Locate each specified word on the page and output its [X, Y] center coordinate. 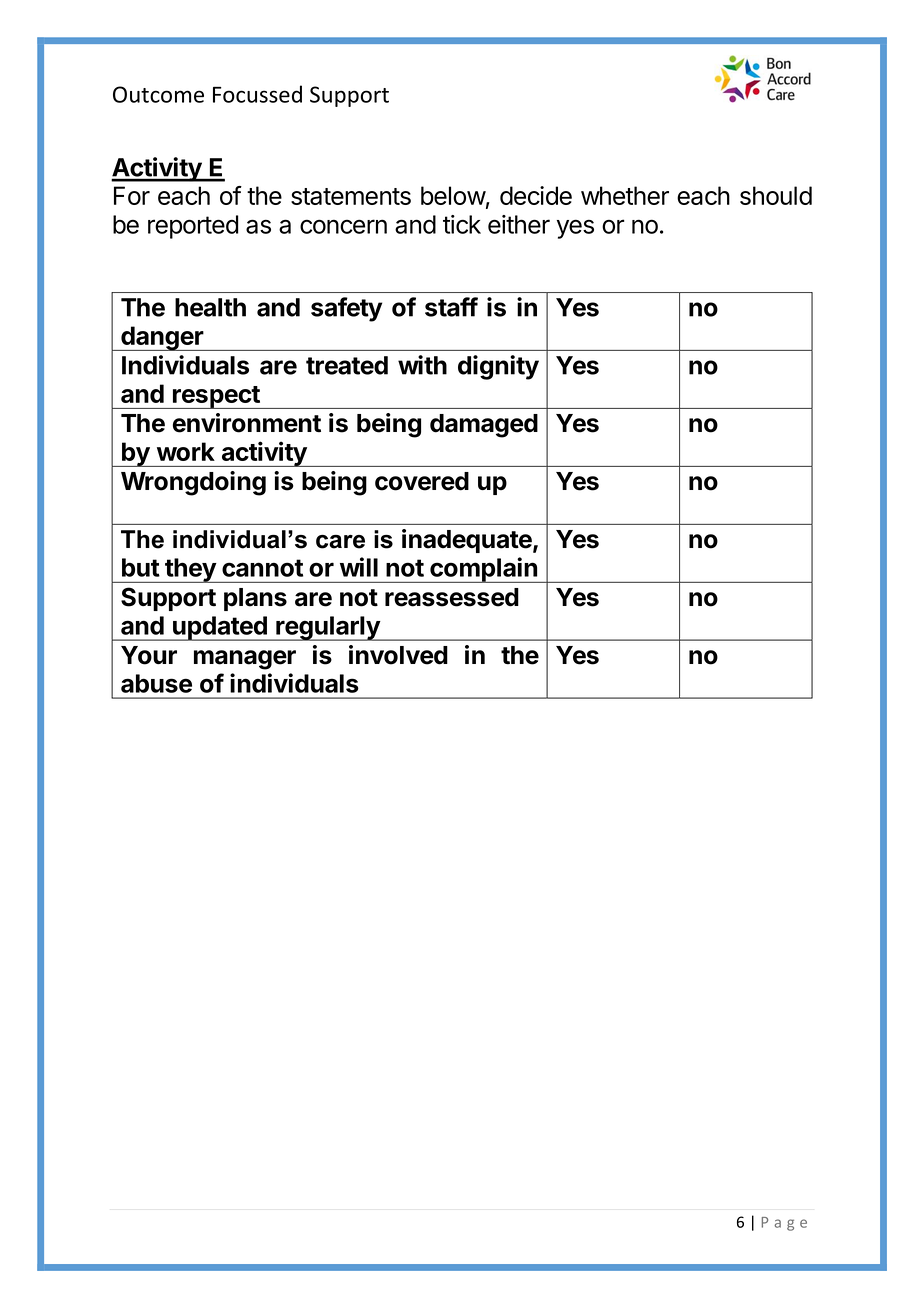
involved [398, 655]
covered [422, 481]
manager [245, 660]
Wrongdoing [193, 483]
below [453, 195]
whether [625, 195]
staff [451, 307]
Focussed [257, 94]
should [776, 195]
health [210, 307]
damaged [484, 426]
